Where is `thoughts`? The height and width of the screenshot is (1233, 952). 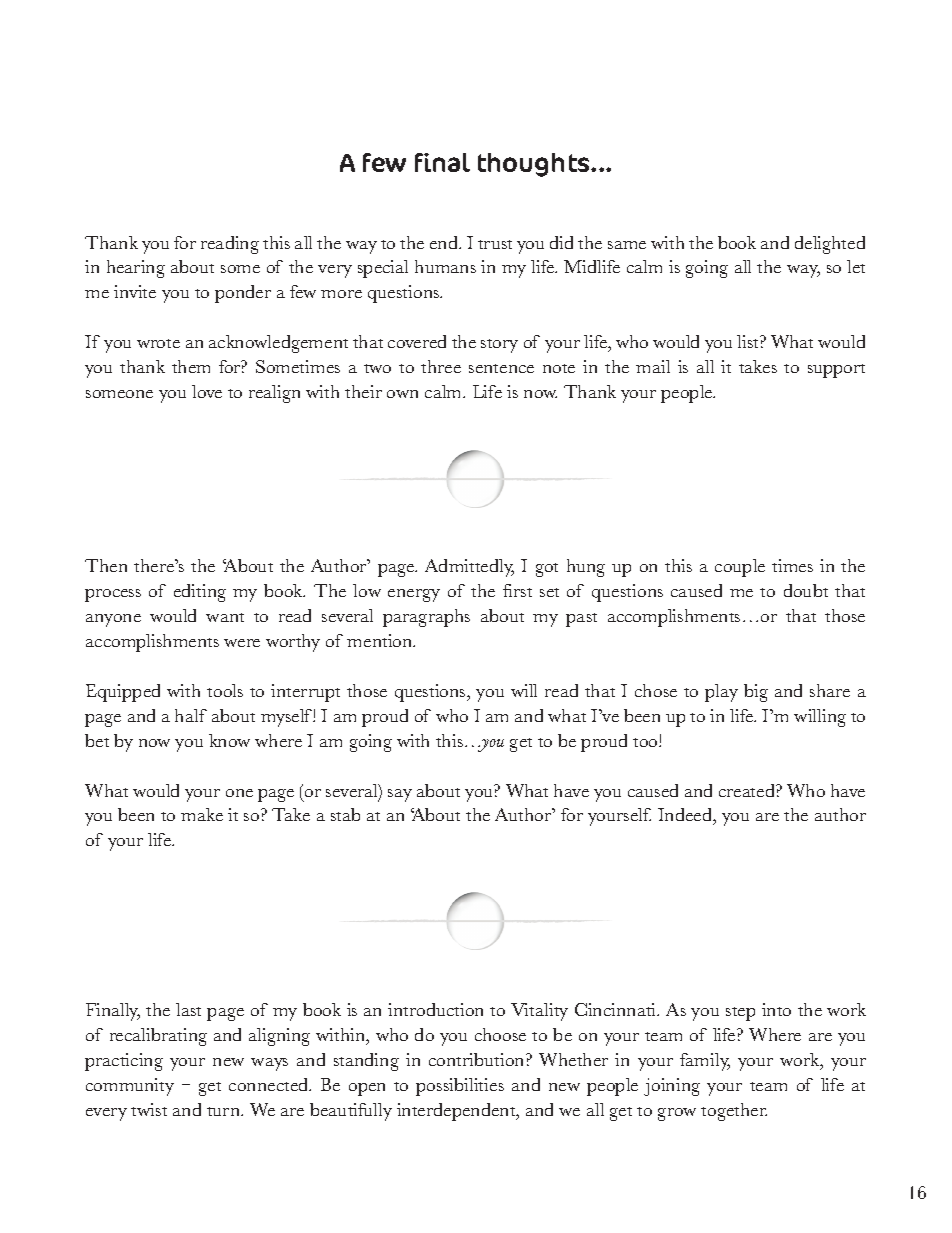 thoughts is located at coordinates (535, 165).
